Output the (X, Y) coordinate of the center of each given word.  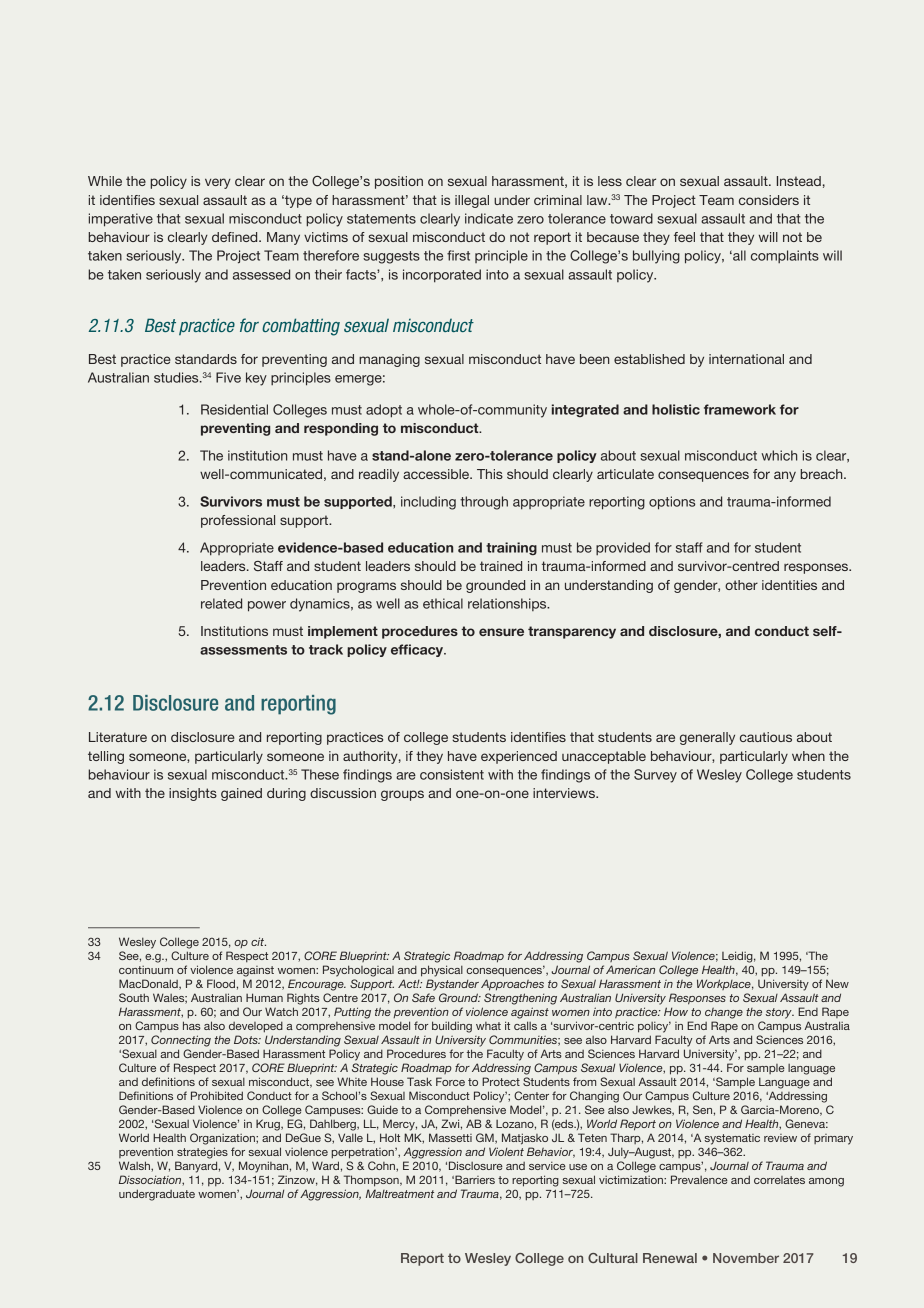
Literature (118, 737)
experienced (519, 757)
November (746, 1258)
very (218, 183)
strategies (202, 1153)
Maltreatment (400, 1193)
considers (769, 200)
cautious (766, 737)
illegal (472, 201)
